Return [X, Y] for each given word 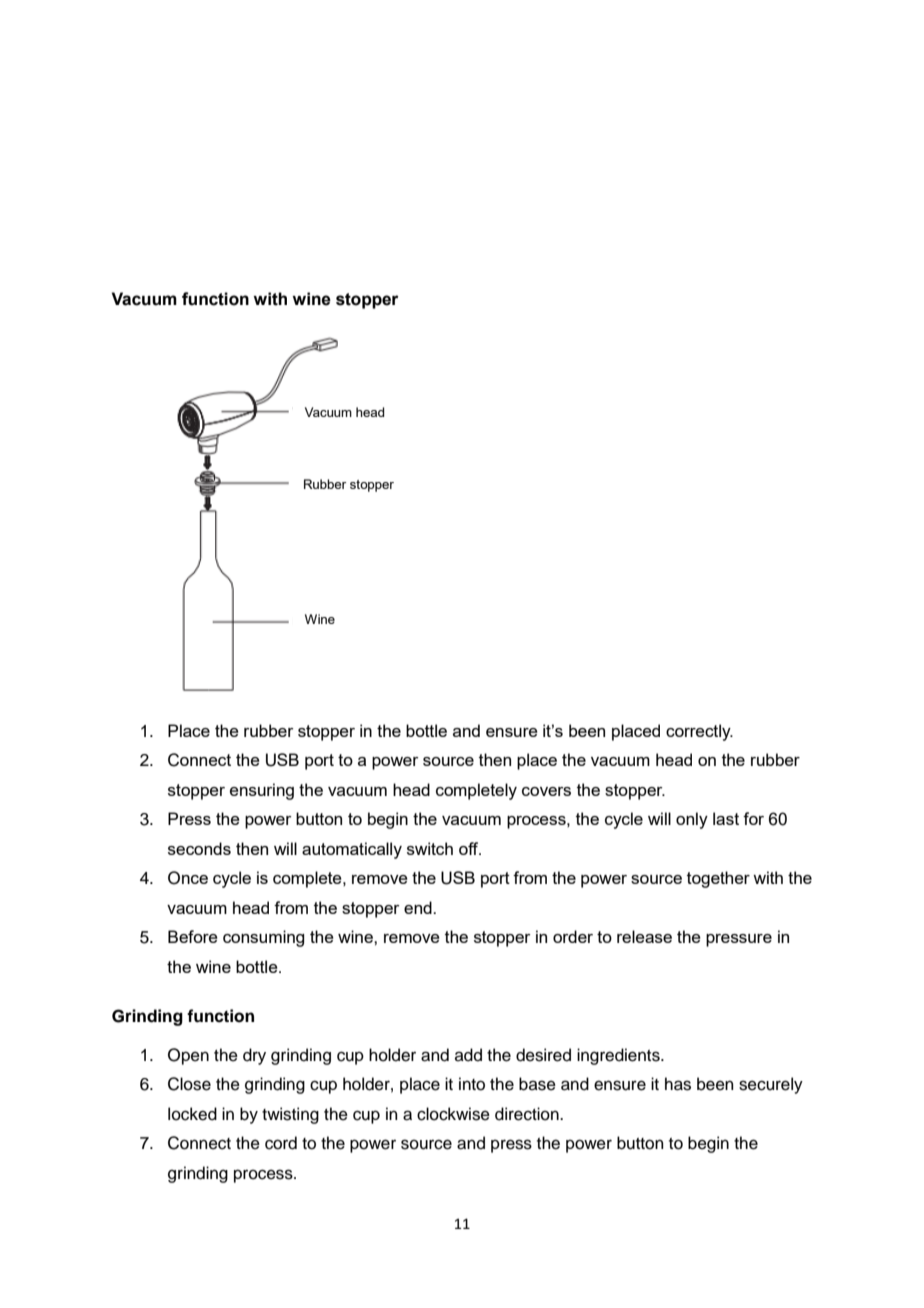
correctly [699, 732]
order [573, 936]
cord [281, 1143]
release [644, 936]
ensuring [262, 791]
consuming [263, 938]
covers [546, 791]
